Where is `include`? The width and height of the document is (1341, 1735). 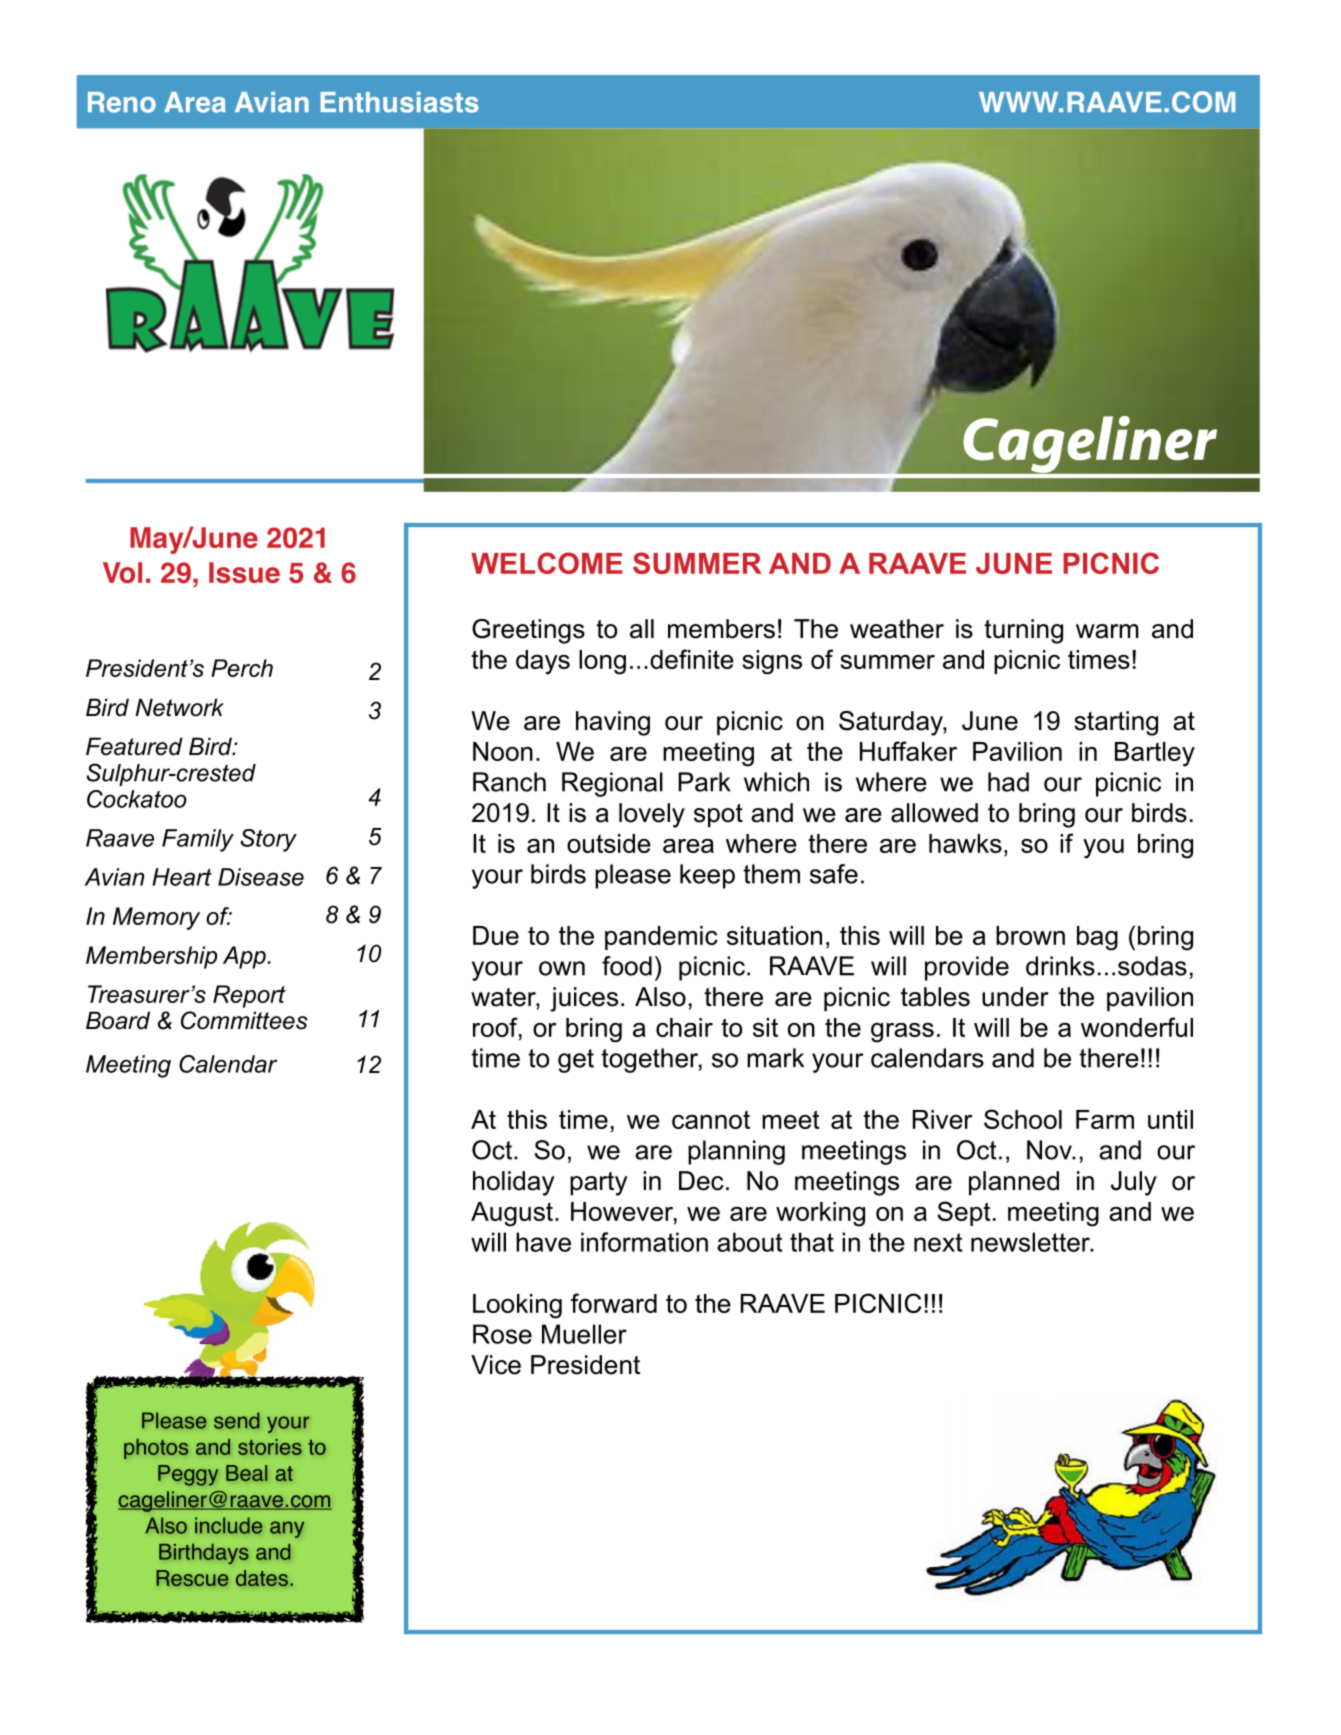 include is located at coordinates (228, 1525).
